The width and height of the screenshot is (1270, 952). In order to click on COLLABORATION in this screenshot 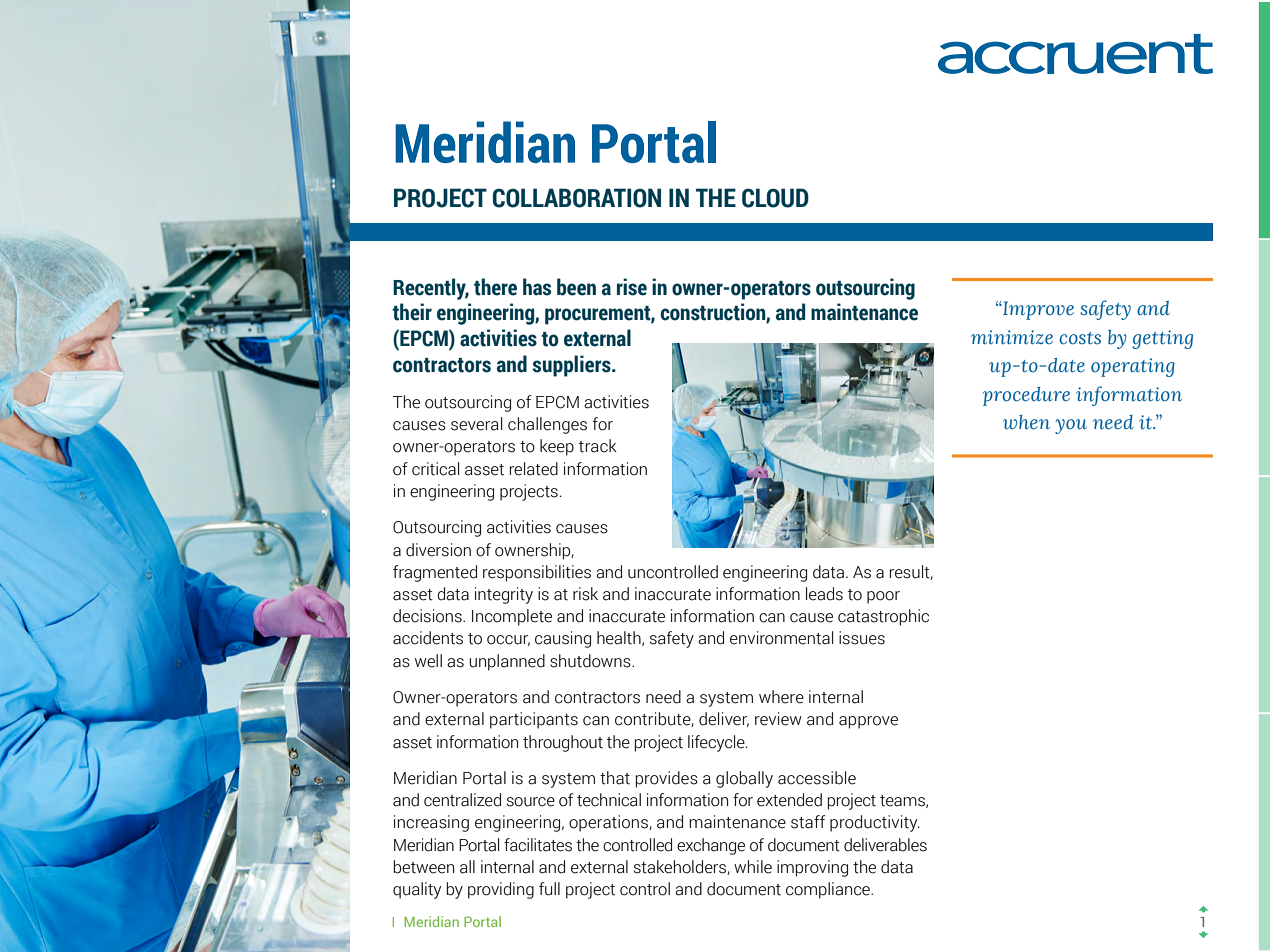, I will do `click(577, 198)`.
